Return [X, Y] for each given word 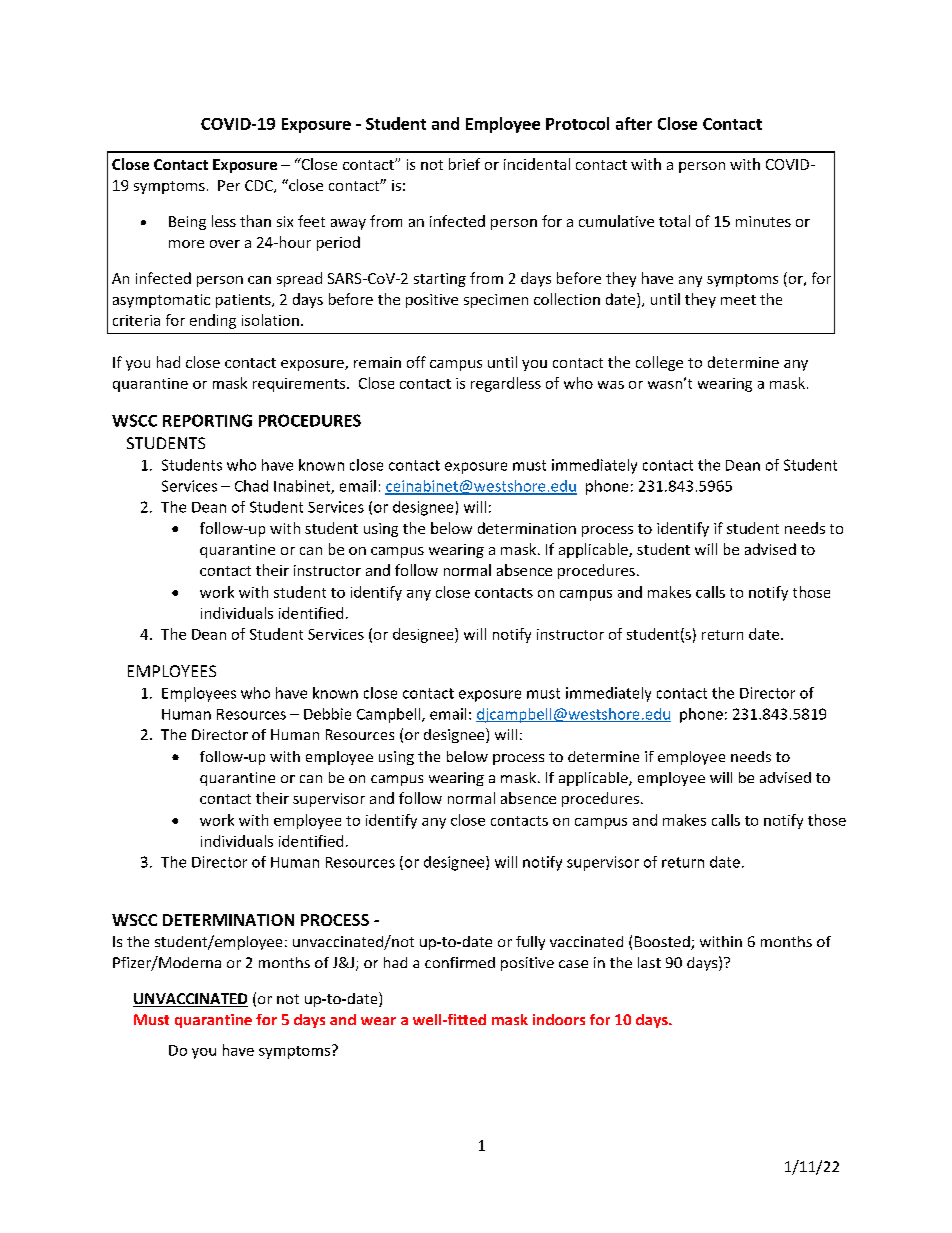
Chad [251, 486]
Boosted [663, 943]
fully [530, 943]
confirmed [460, 962]
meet [738, 300]
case [573, 964]
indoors [559, 1019]
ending [213, 321]
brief [464, 164]
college [659, 363]
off [416, 362]
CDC [260, 186]
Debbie [327, 714]
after [634, 123]
